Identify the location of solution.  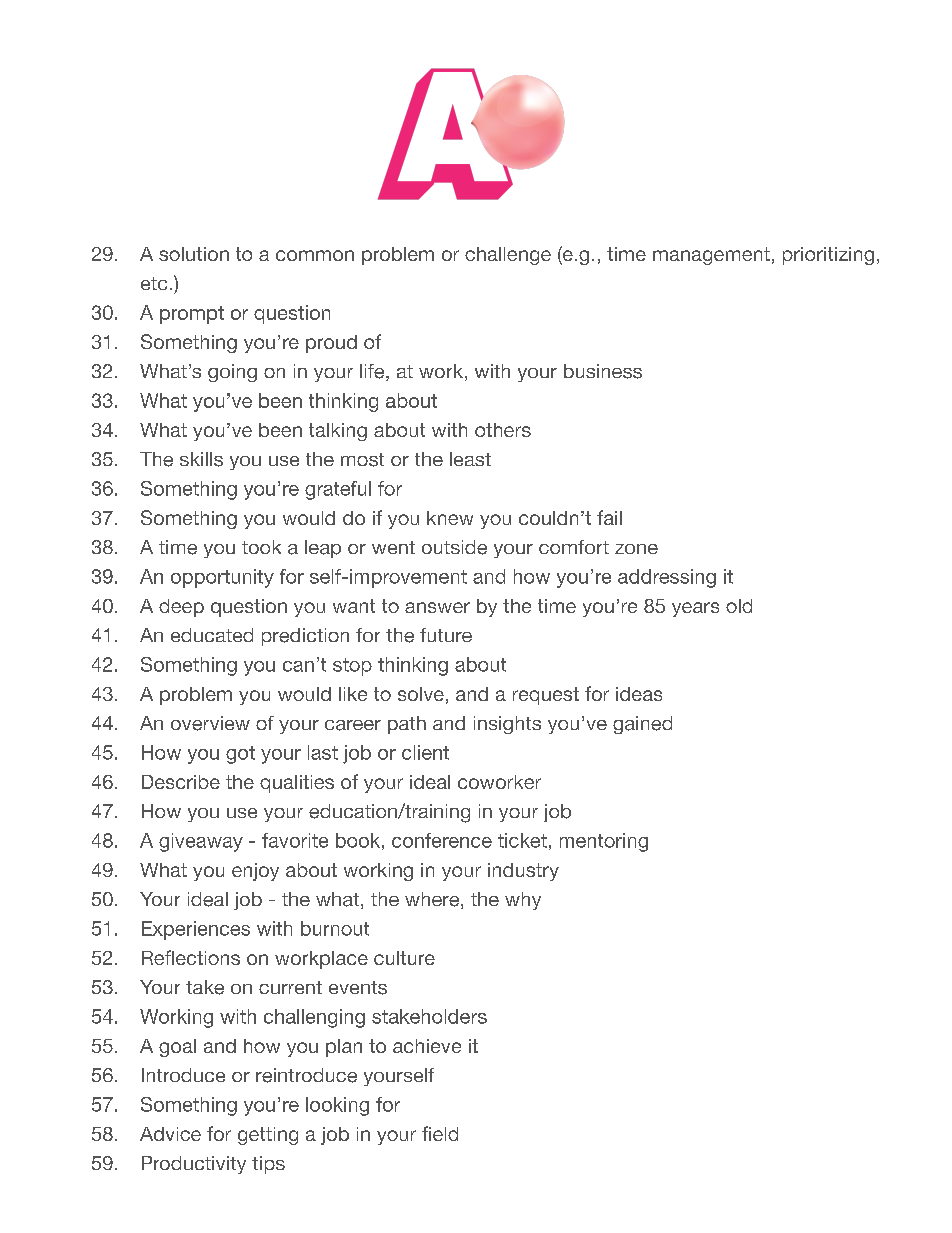
(194, 254).
